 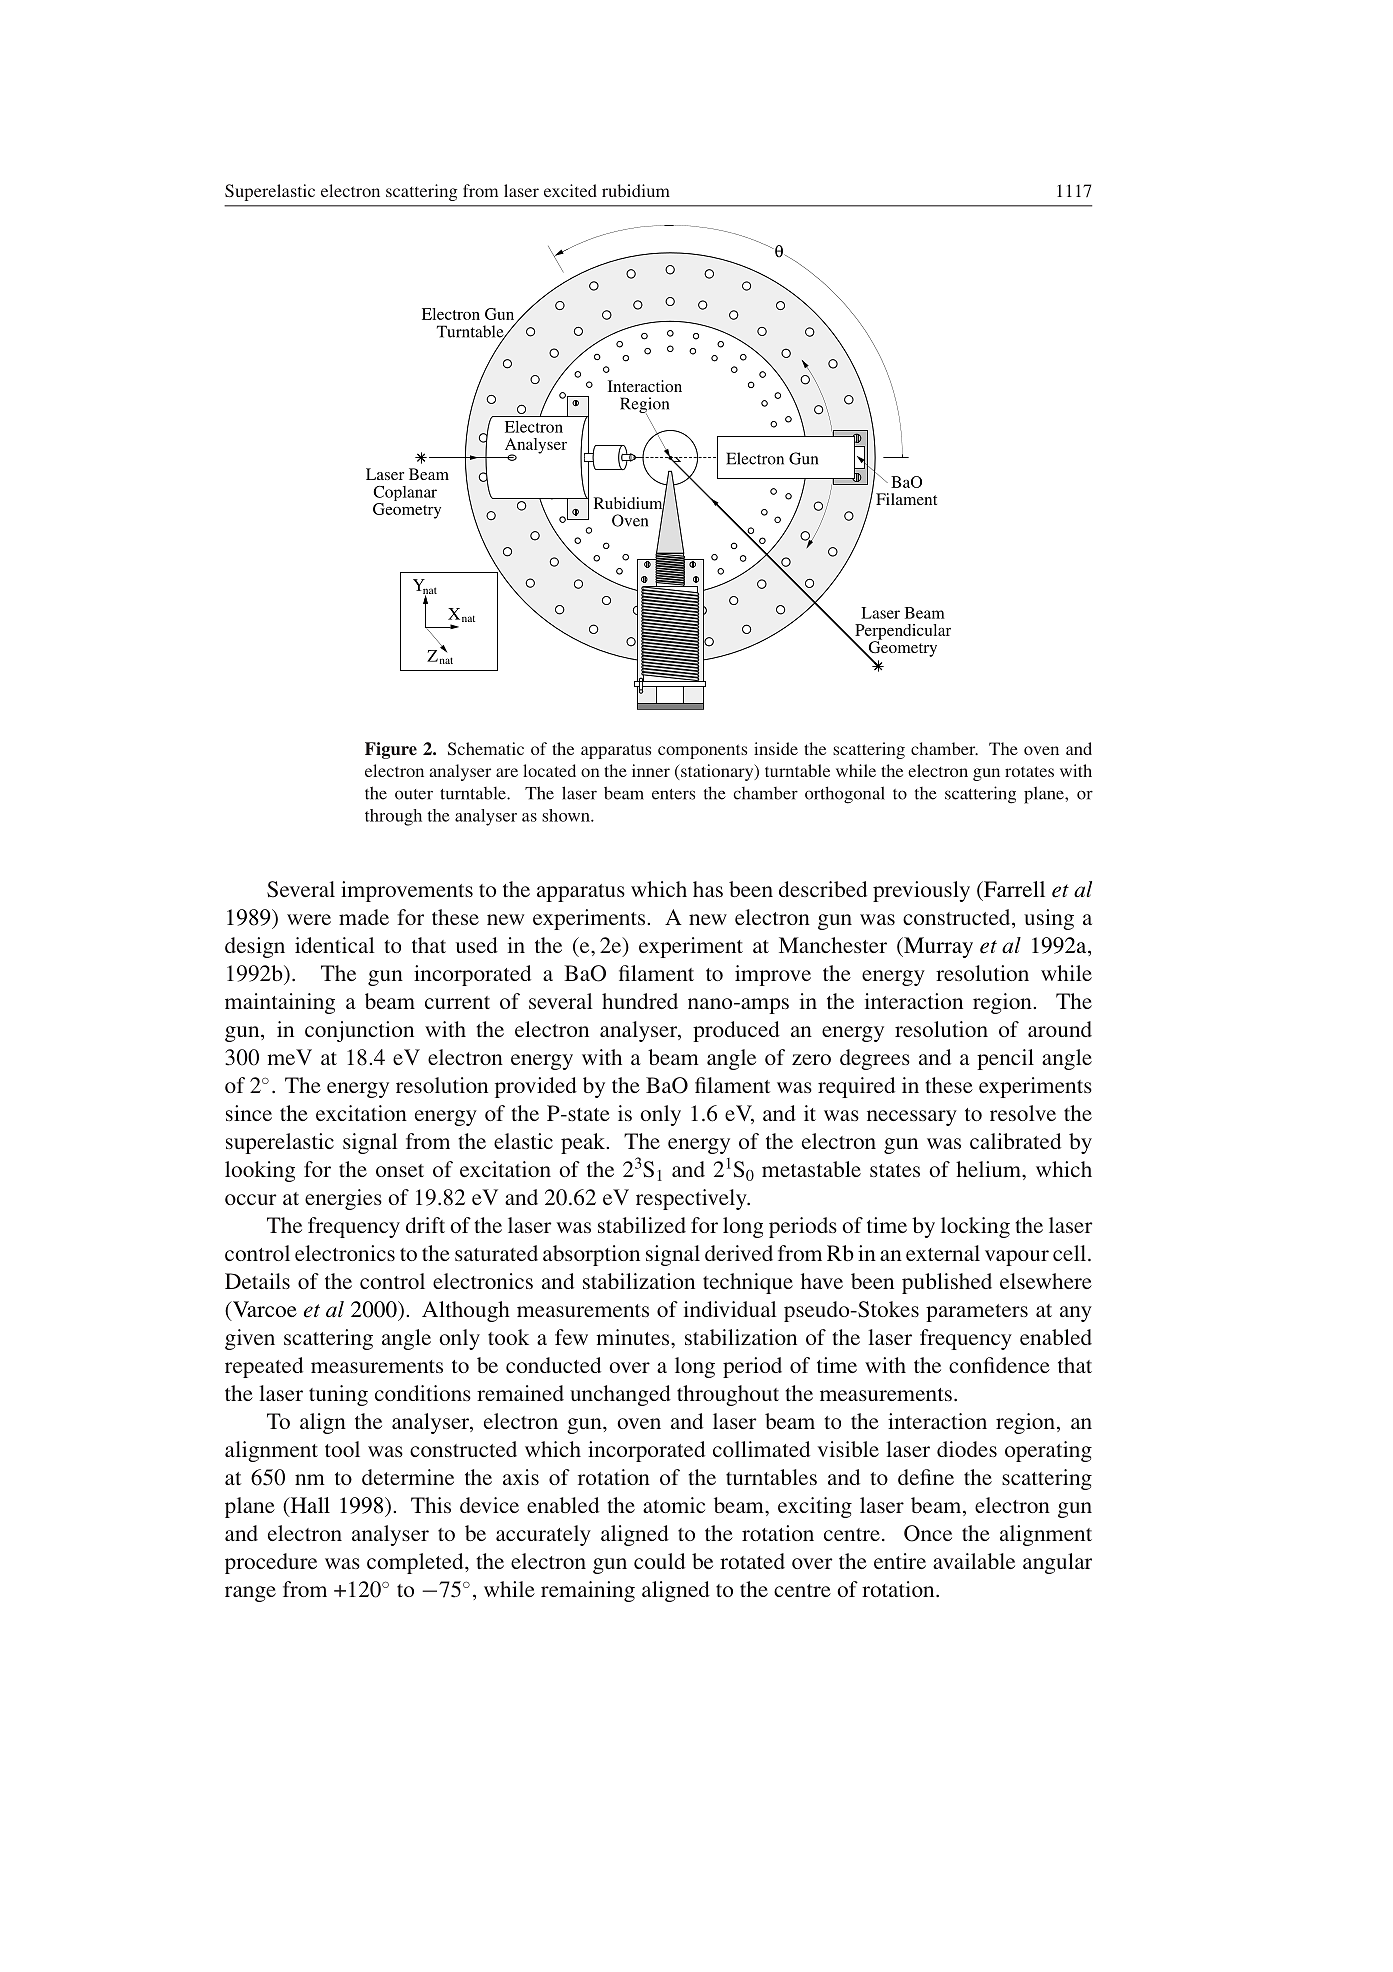 I want to click on has, so click(x=708, y=889).
